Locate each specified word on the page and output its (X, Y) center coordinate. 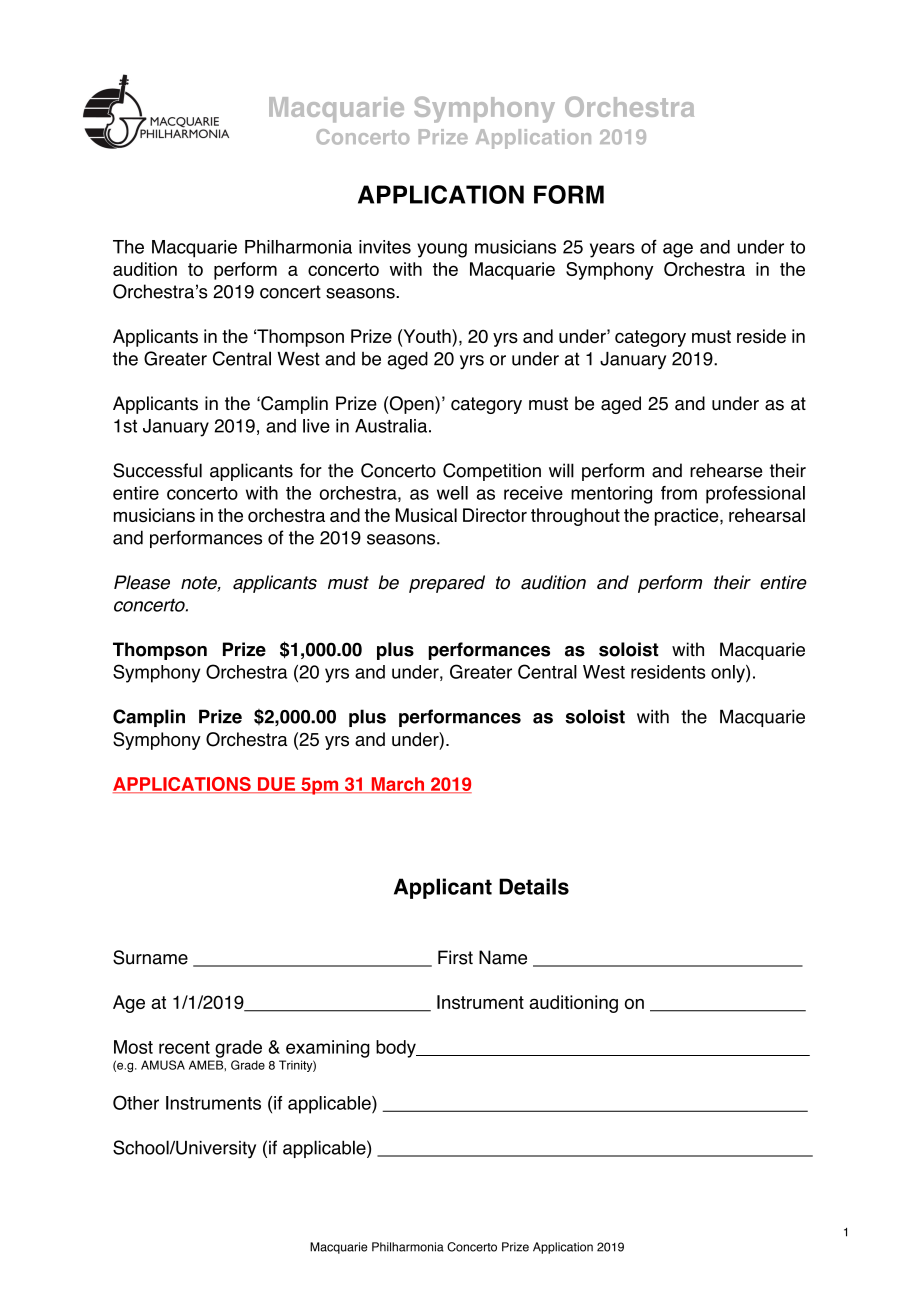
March (398, 785)
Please (142, 582)
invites (385, 247)
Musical (426, 515)
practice (688, 517)
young (442, 250)
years (612, 250)
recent (184, 1047)
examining (328, 1049)
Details (534, 886)
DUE (276, 785)
